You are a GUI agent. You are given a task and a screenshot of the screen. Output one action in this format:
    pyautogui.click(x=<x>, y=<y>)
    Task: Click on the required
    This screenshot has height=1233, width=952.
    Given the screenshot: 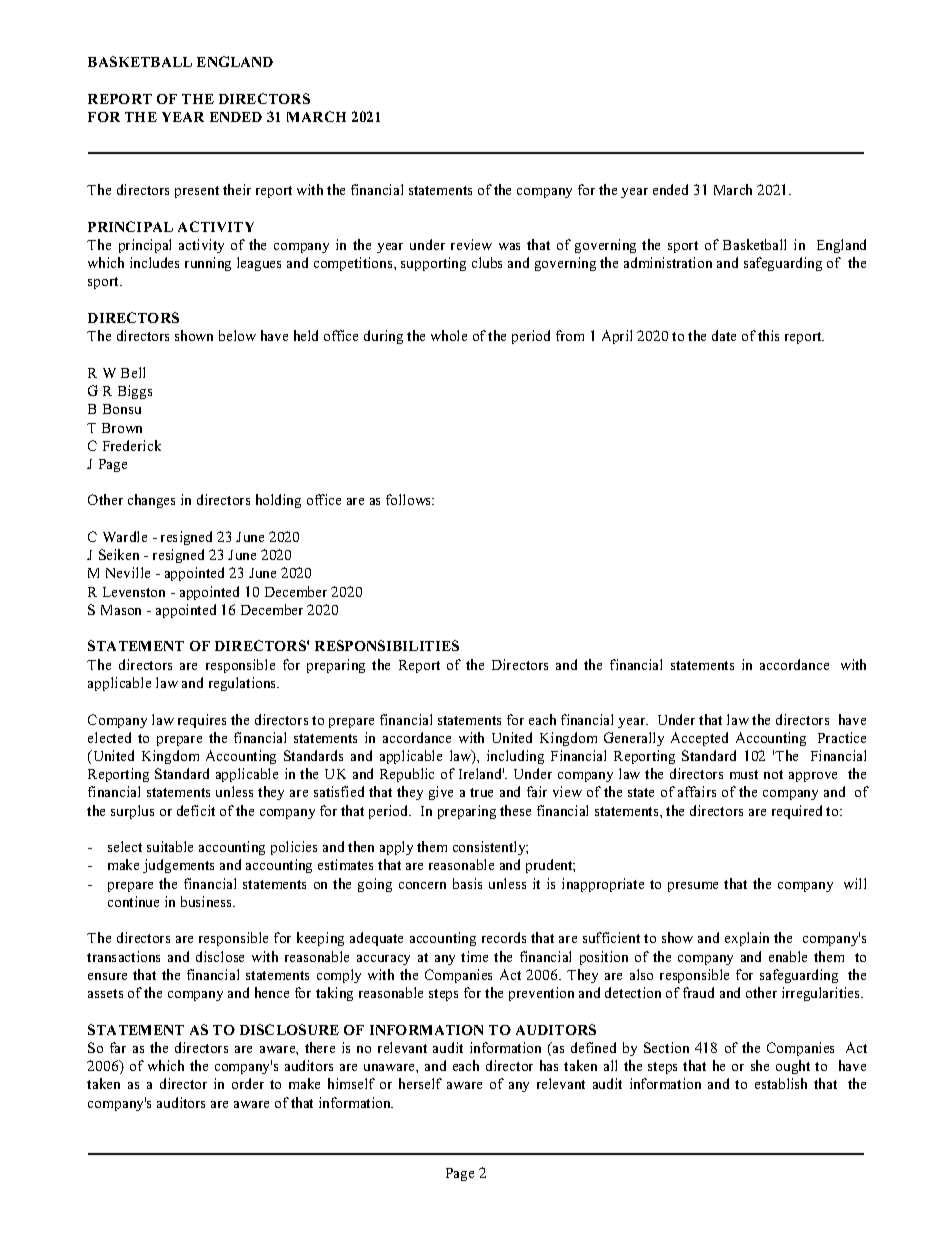 What is the action you would take?
    pyautogui.click(x=797, y=812)
